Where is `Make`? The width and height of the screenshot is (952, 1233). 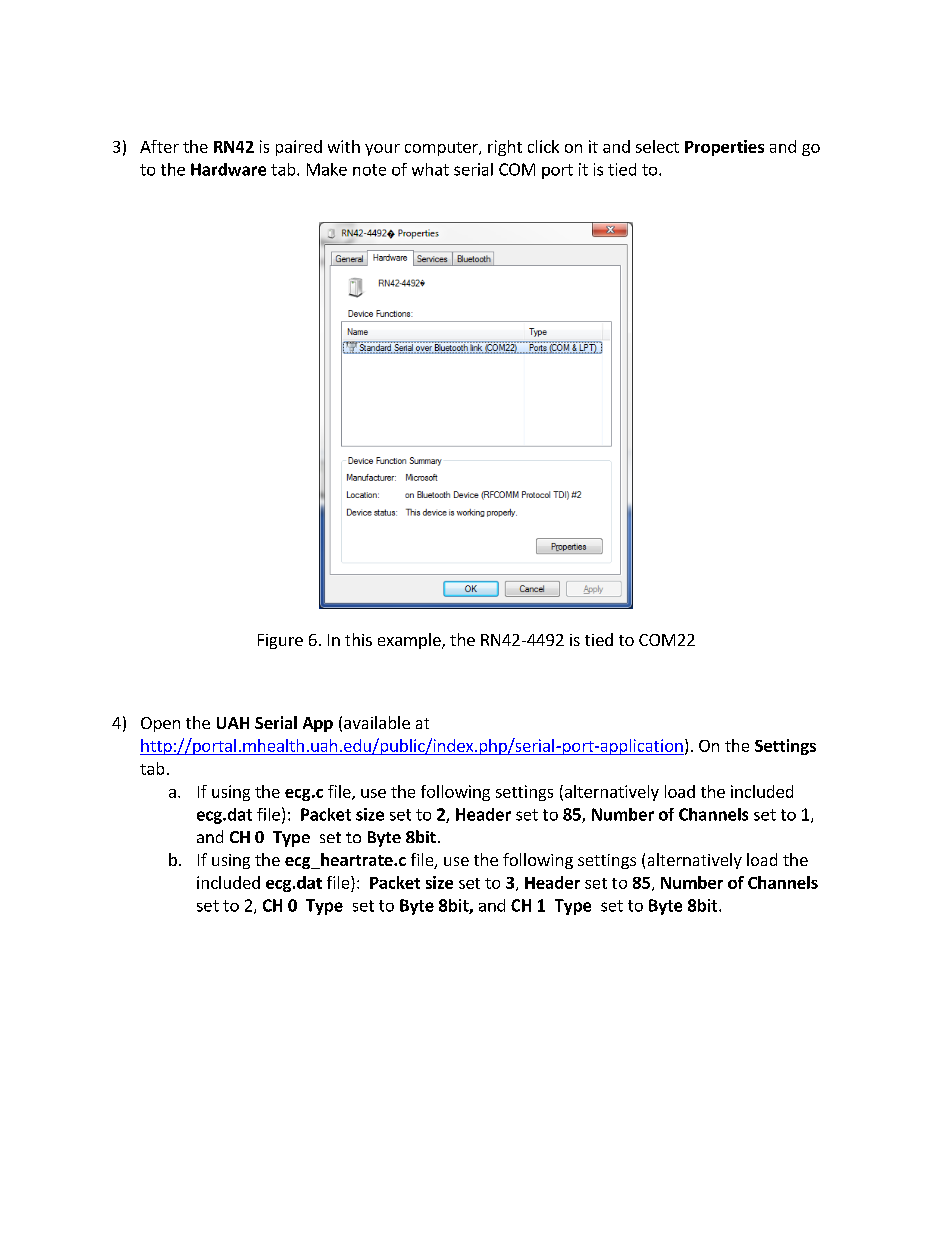 Make is located at coordinates (327, 169).
